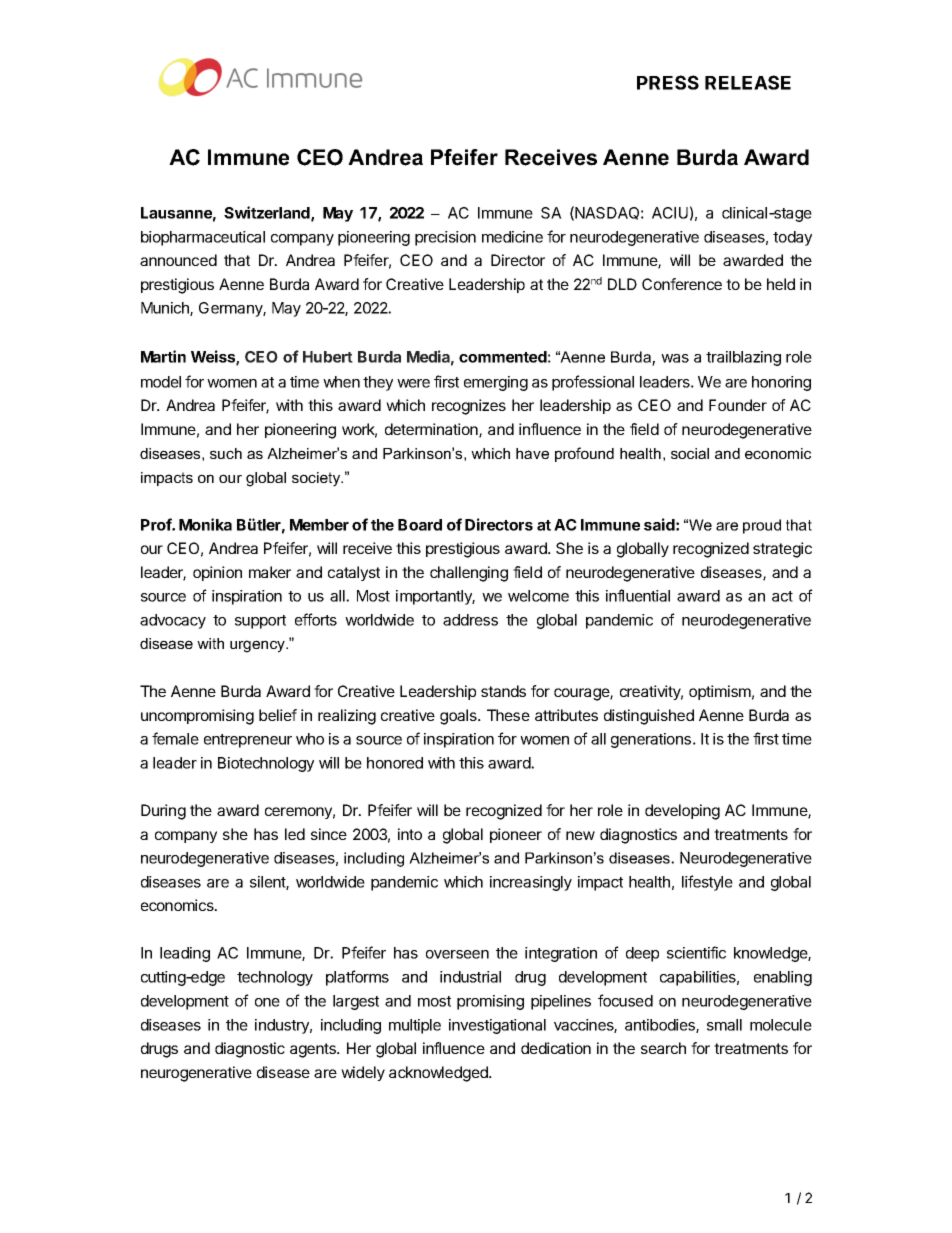 The image size is (952, 1233). Describe the element at coordinates (226, 453) in the document. I see `such` at that location.
